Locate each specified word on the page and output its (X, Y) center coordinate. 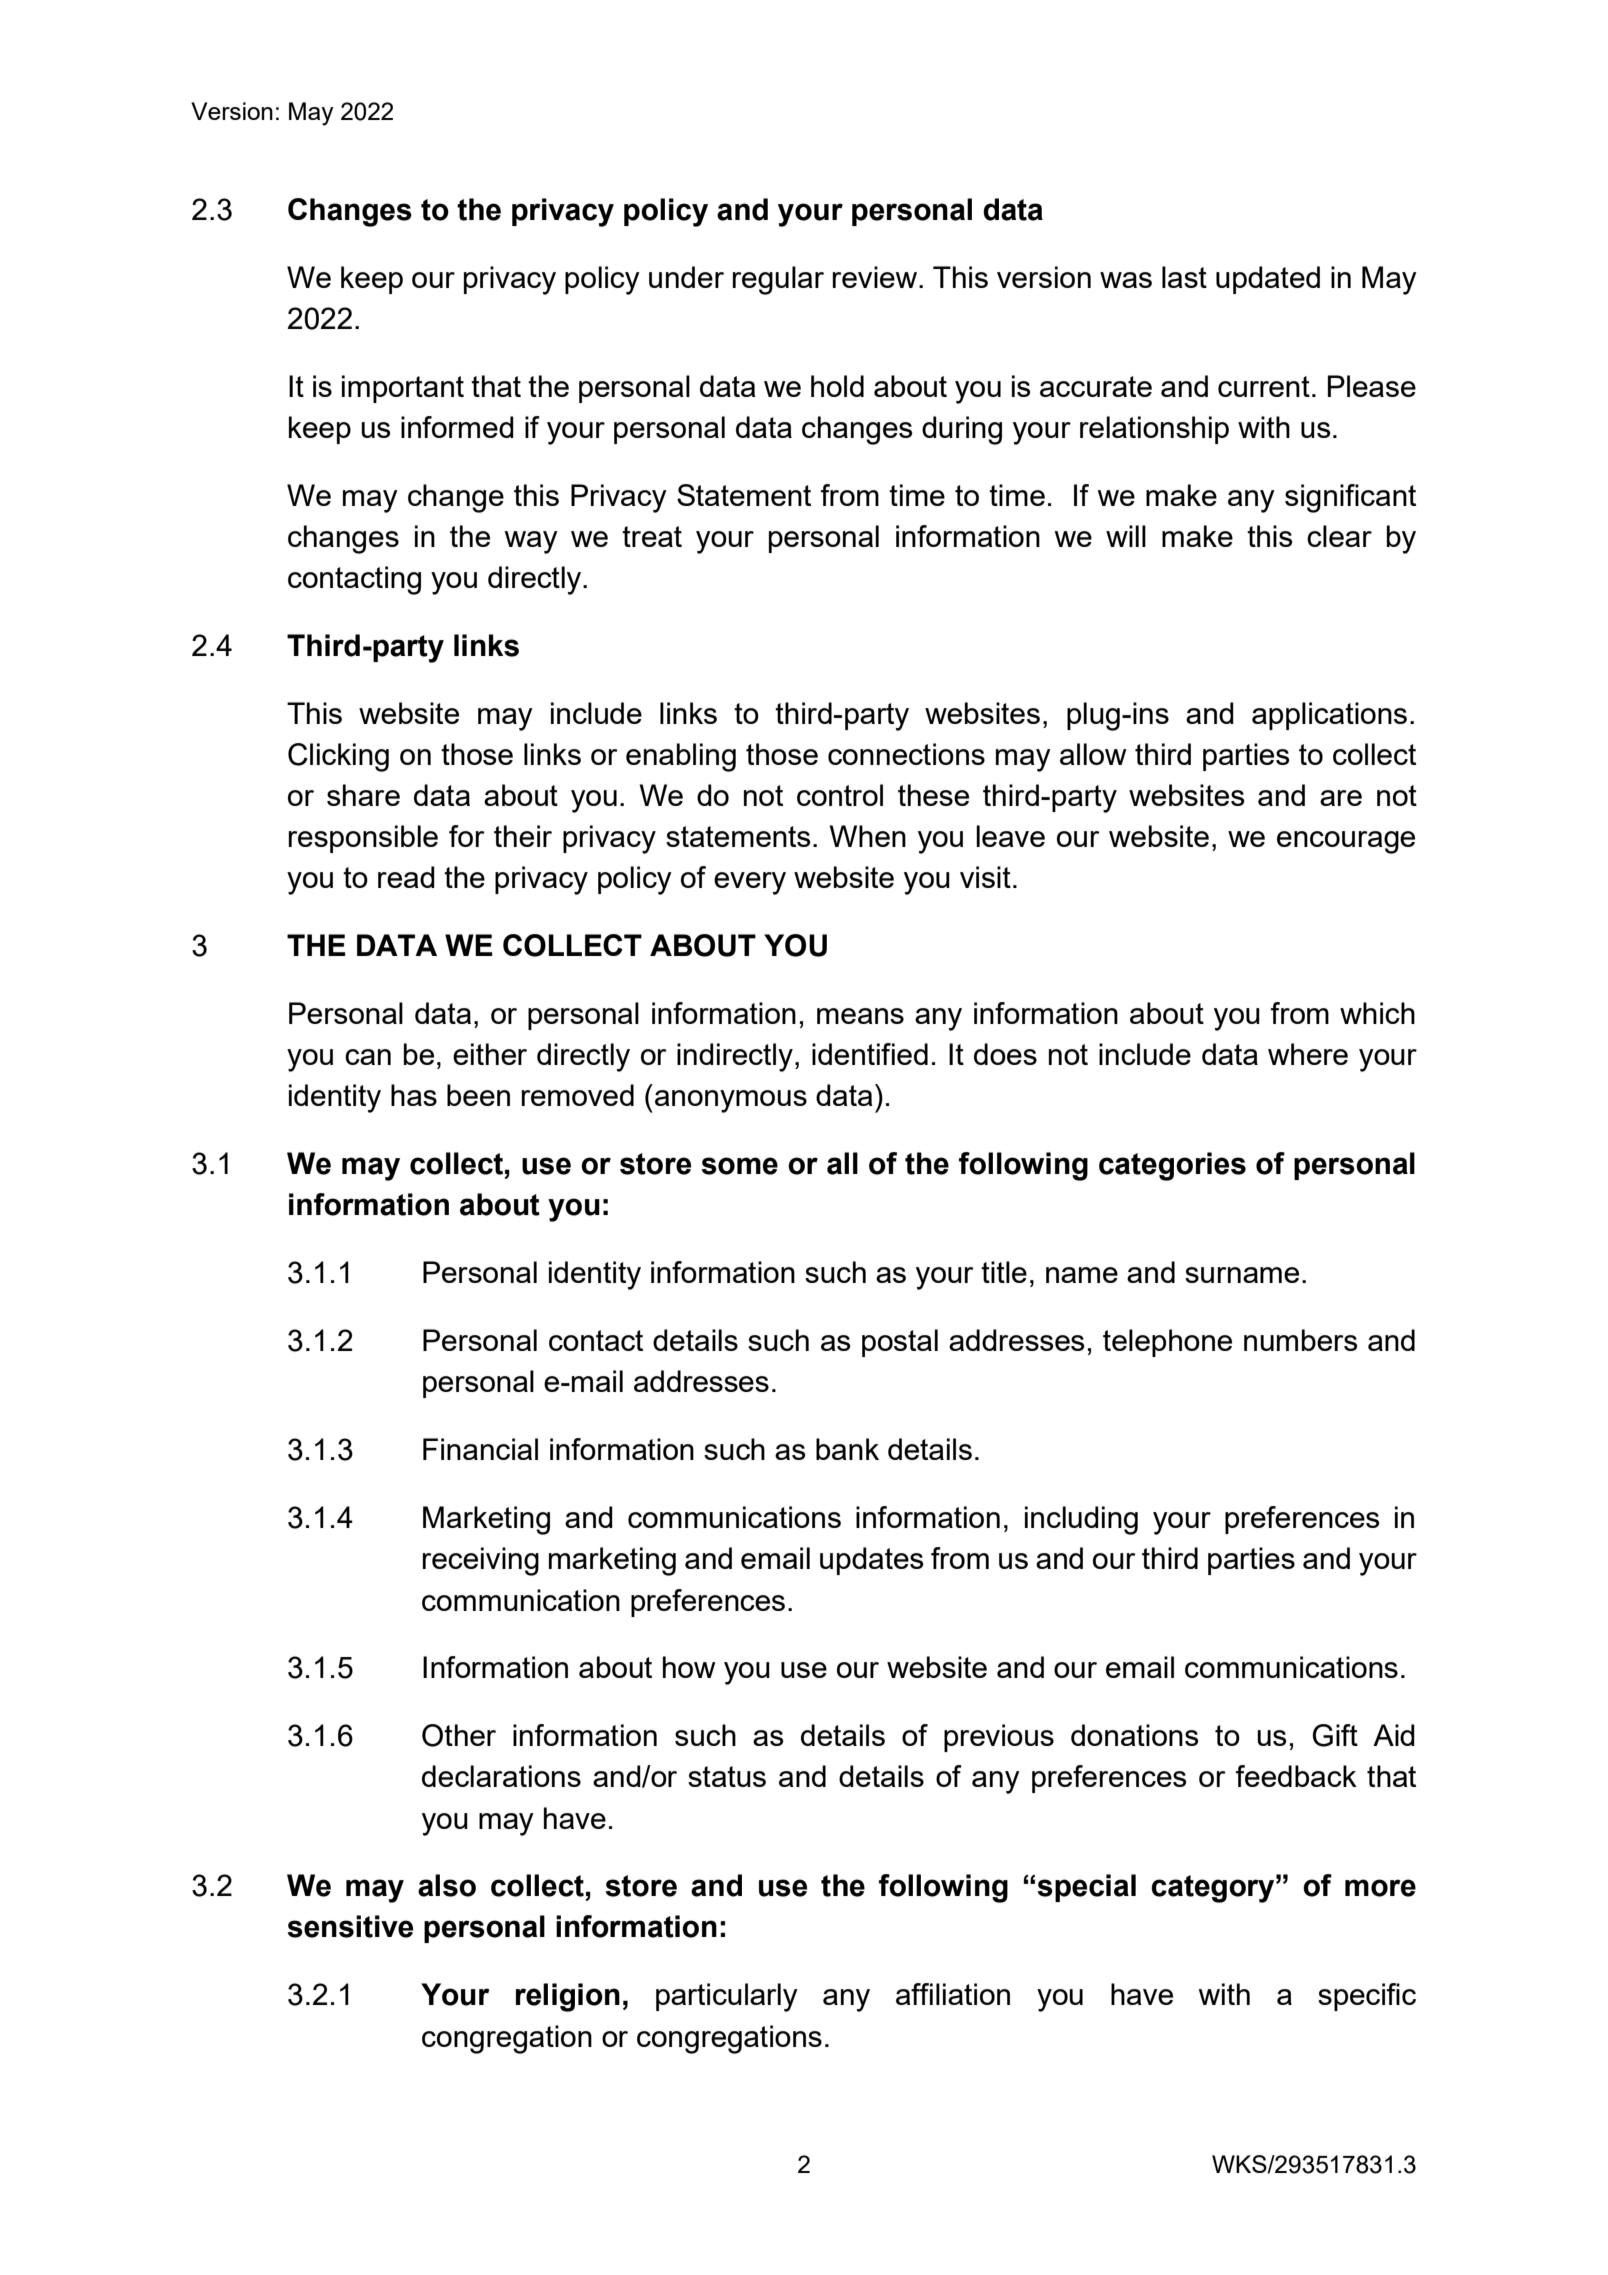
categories (1172, 1166)
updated (1268, 280)
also (447, 1885)
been (478, 1095)
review (876, 277)
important (403, 389)
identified (870, 1054)
